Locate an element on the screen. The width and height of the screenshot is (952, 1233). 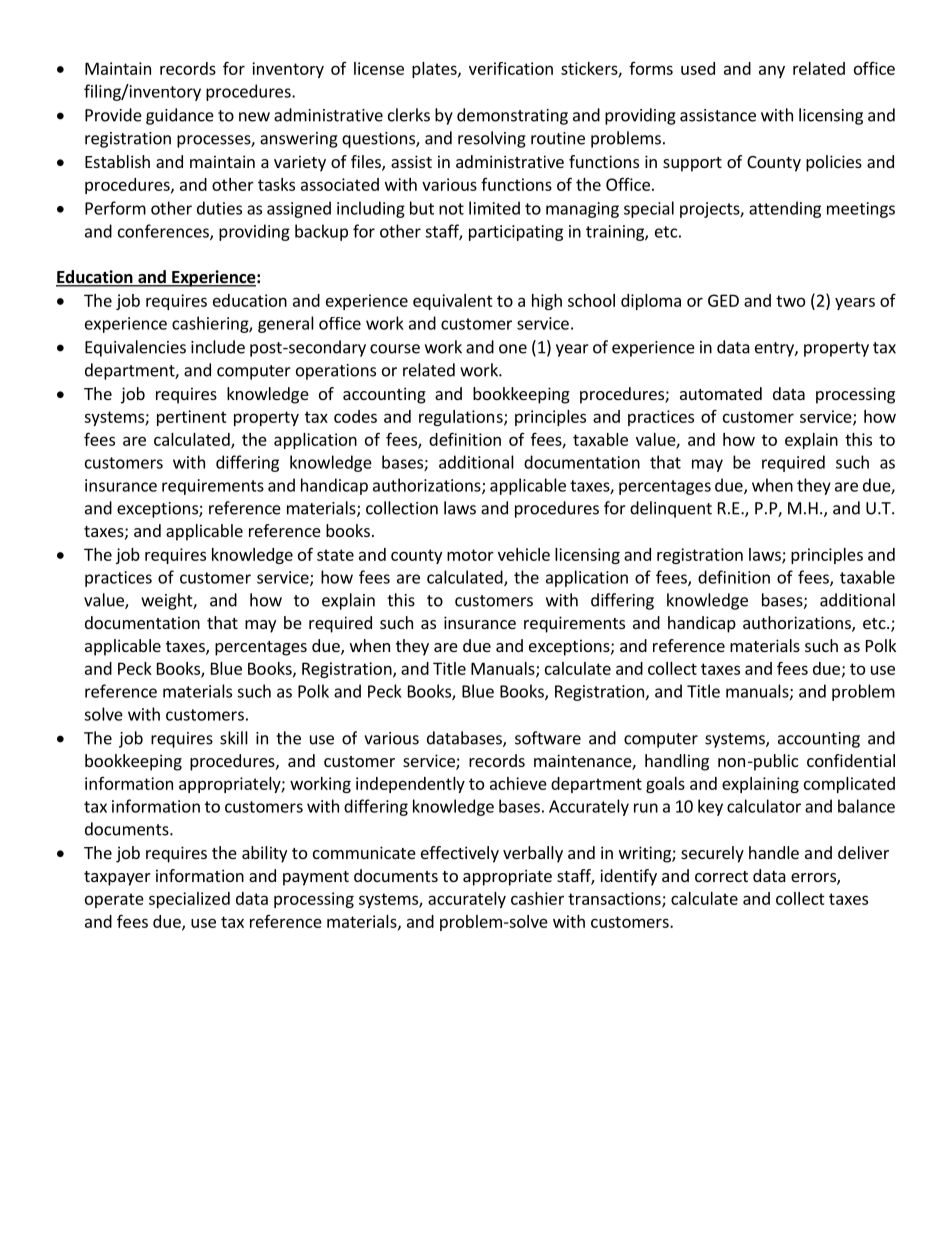
one is located at coordinates (513, 349).
